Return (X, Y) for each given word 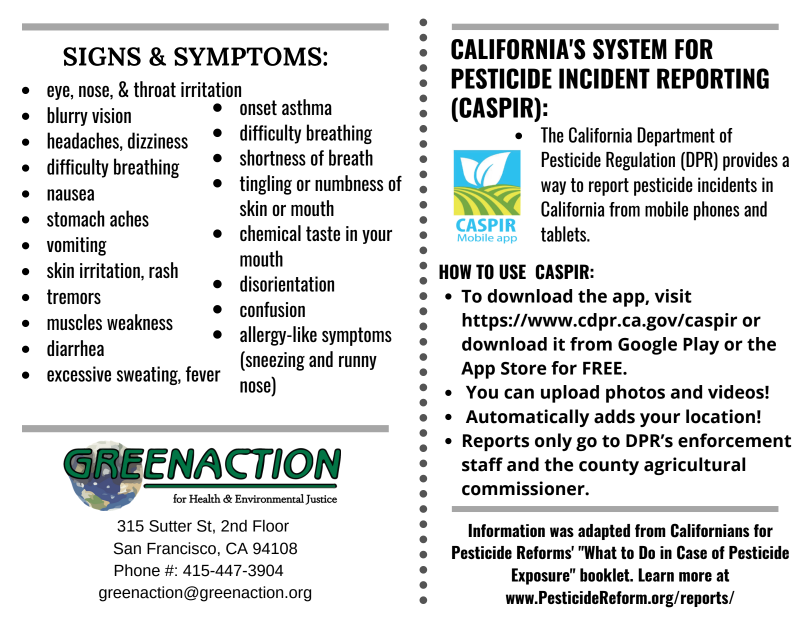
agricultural (694, 466)
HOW (455, 272)
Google (647, 346)
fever (203, 374)
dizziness (158, 140)
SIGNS (102, 56)
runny (358, 363)
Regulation (640, 161)
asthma (307, 107)
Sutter (170, 526)
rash (163, 270)
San (127, 548)
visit (673, 296)
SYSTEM (630, 49)
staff (482, 464)
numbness (349, 183)
